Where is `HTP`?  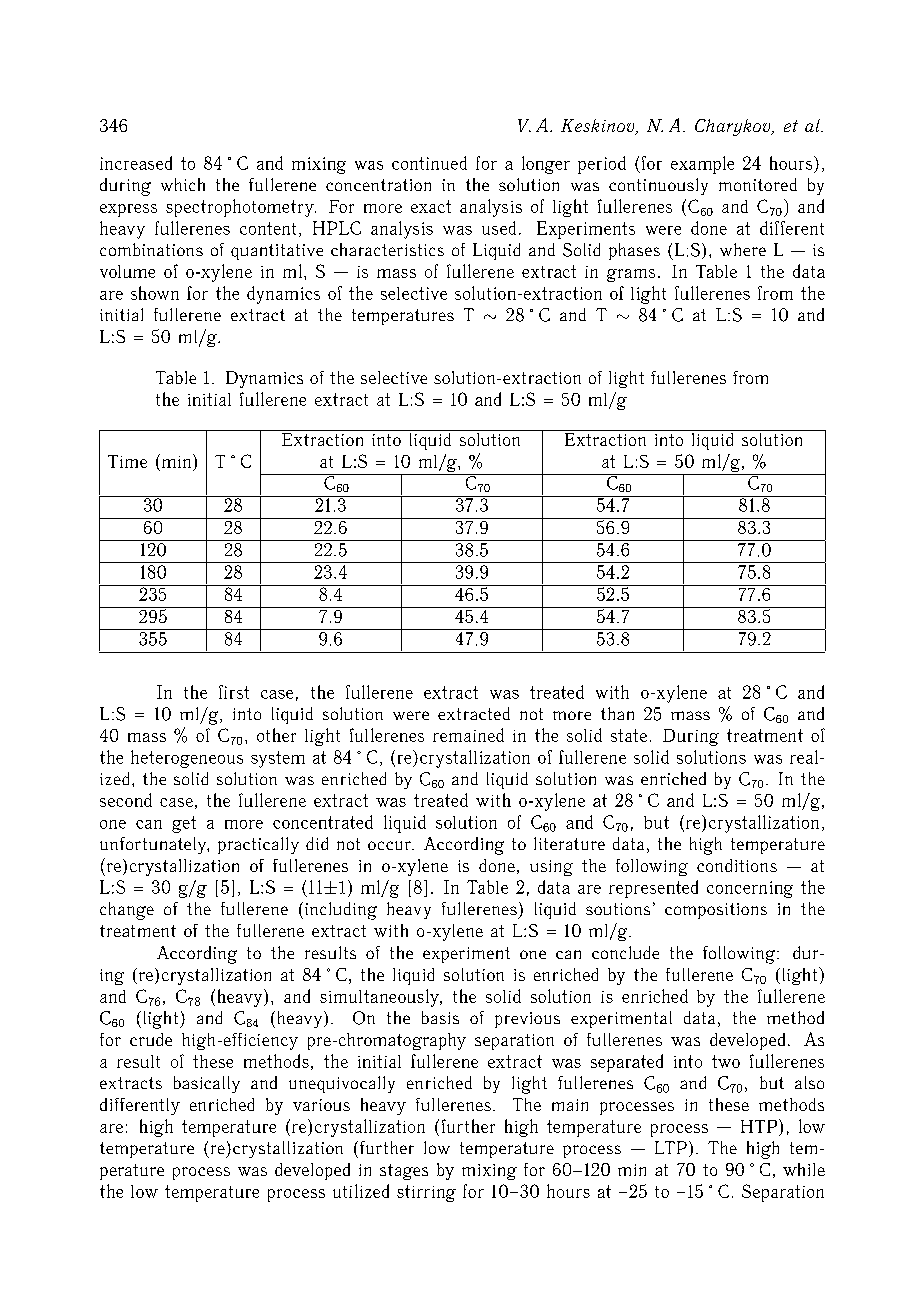 HTP is located at coordinates (759, 1126).
